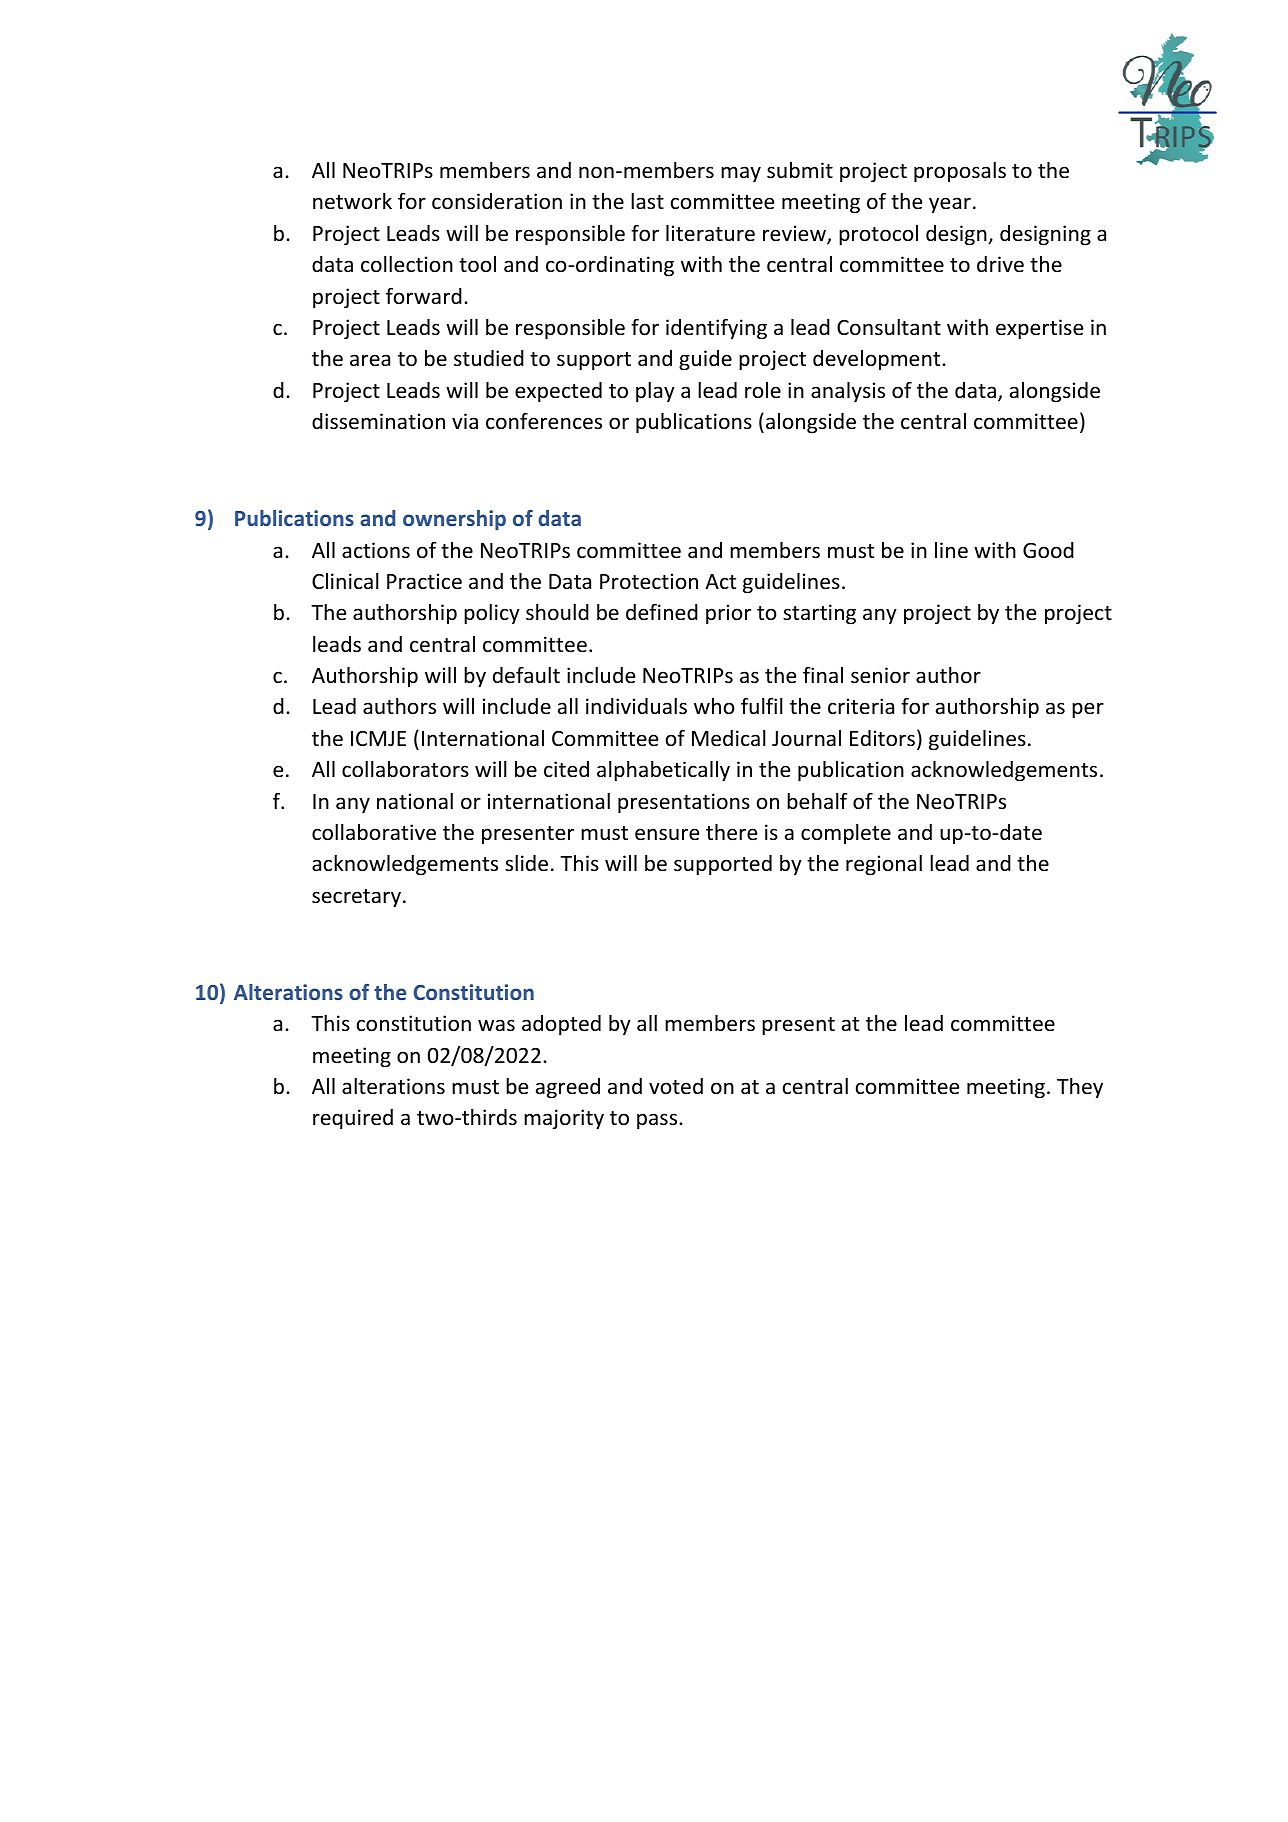  Describe the element at coordinates (676, 1086) in the screenshot. I see `voted` at that location.
